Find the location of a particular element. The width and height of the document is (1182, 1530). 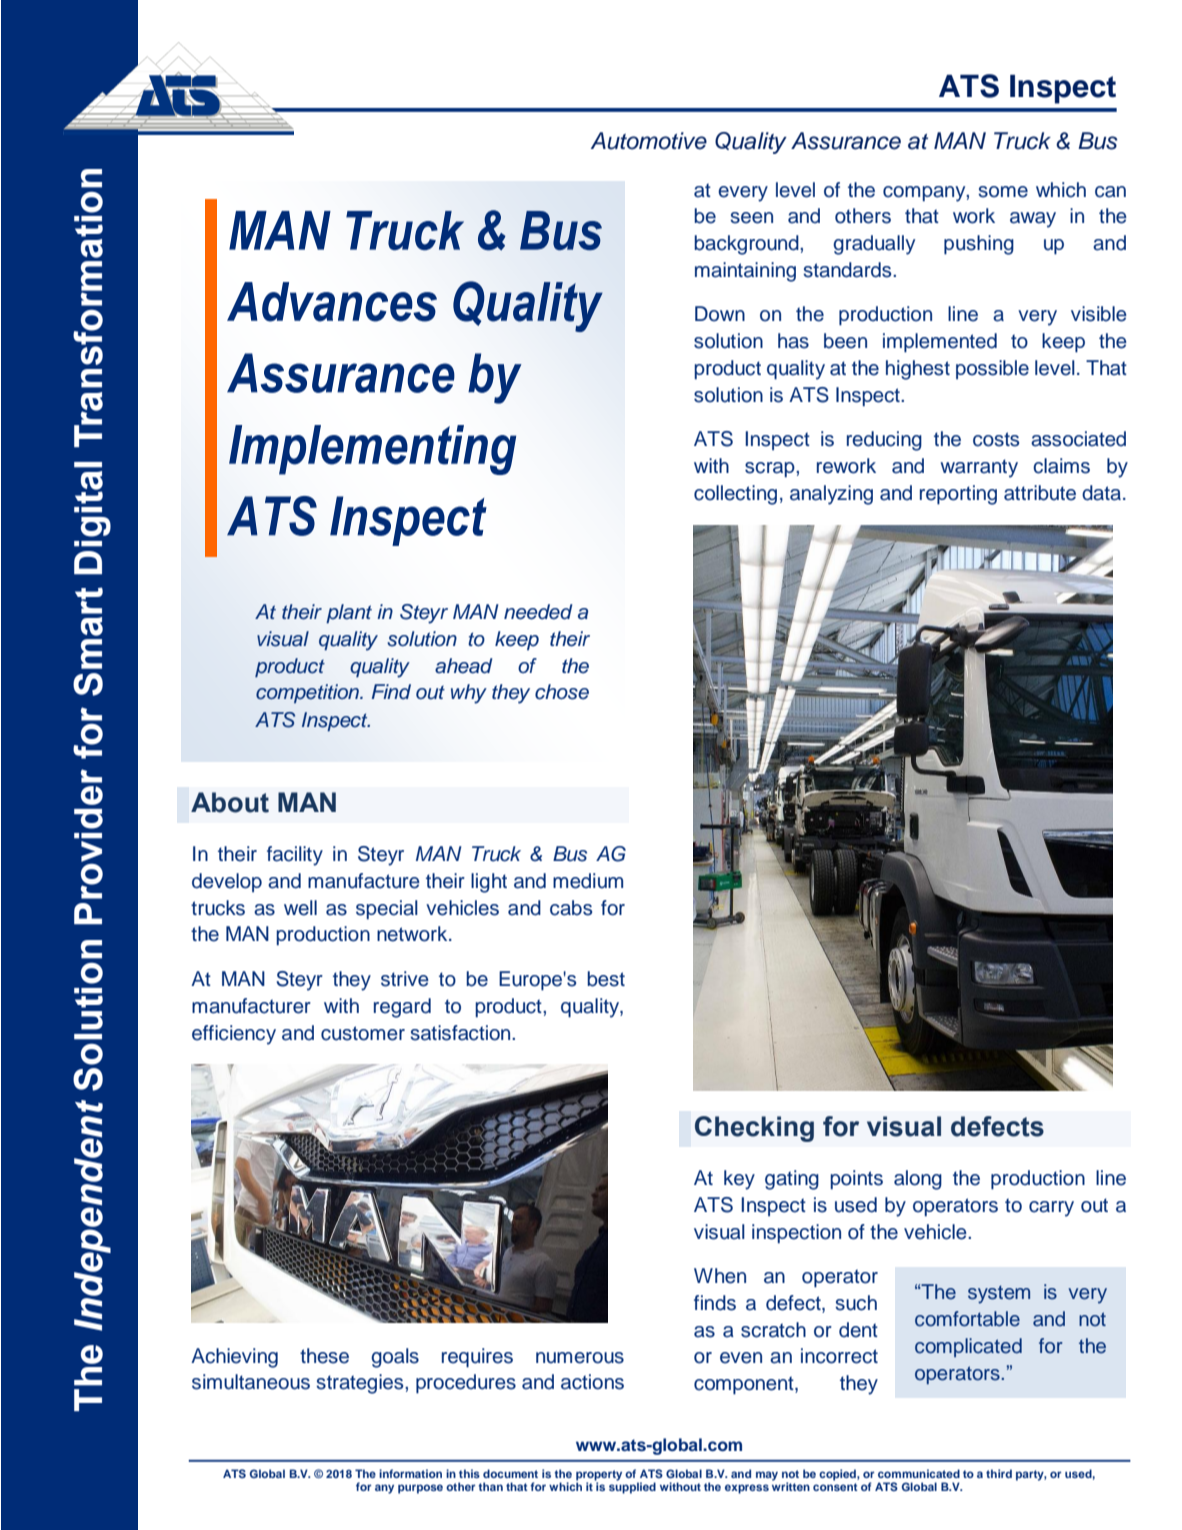

attribute is located at coordinates (1040, 493).
